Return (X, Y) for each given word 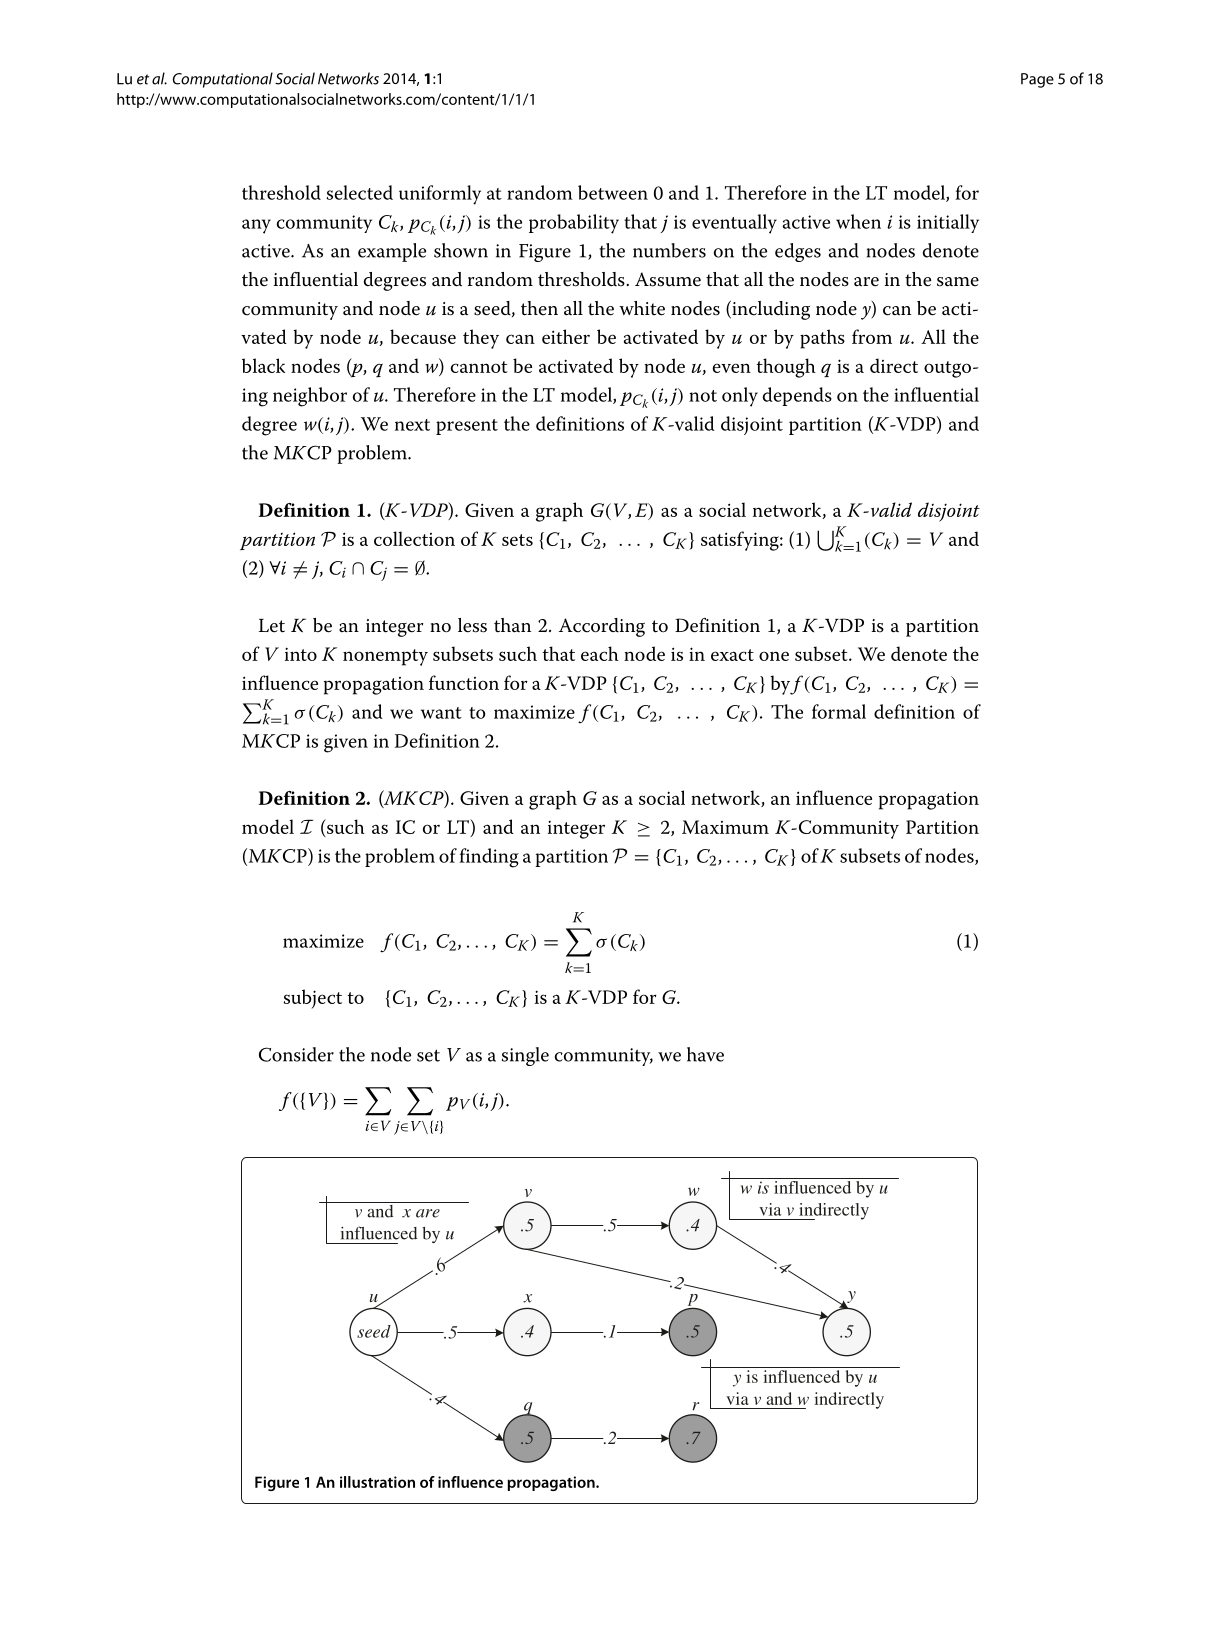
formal (839, 711)
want (441, 713)
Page (1037, 80)
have (705, 1054)
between (613, 192)
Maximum (725, 827)
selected (359, 192)
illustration (377, 1482)
